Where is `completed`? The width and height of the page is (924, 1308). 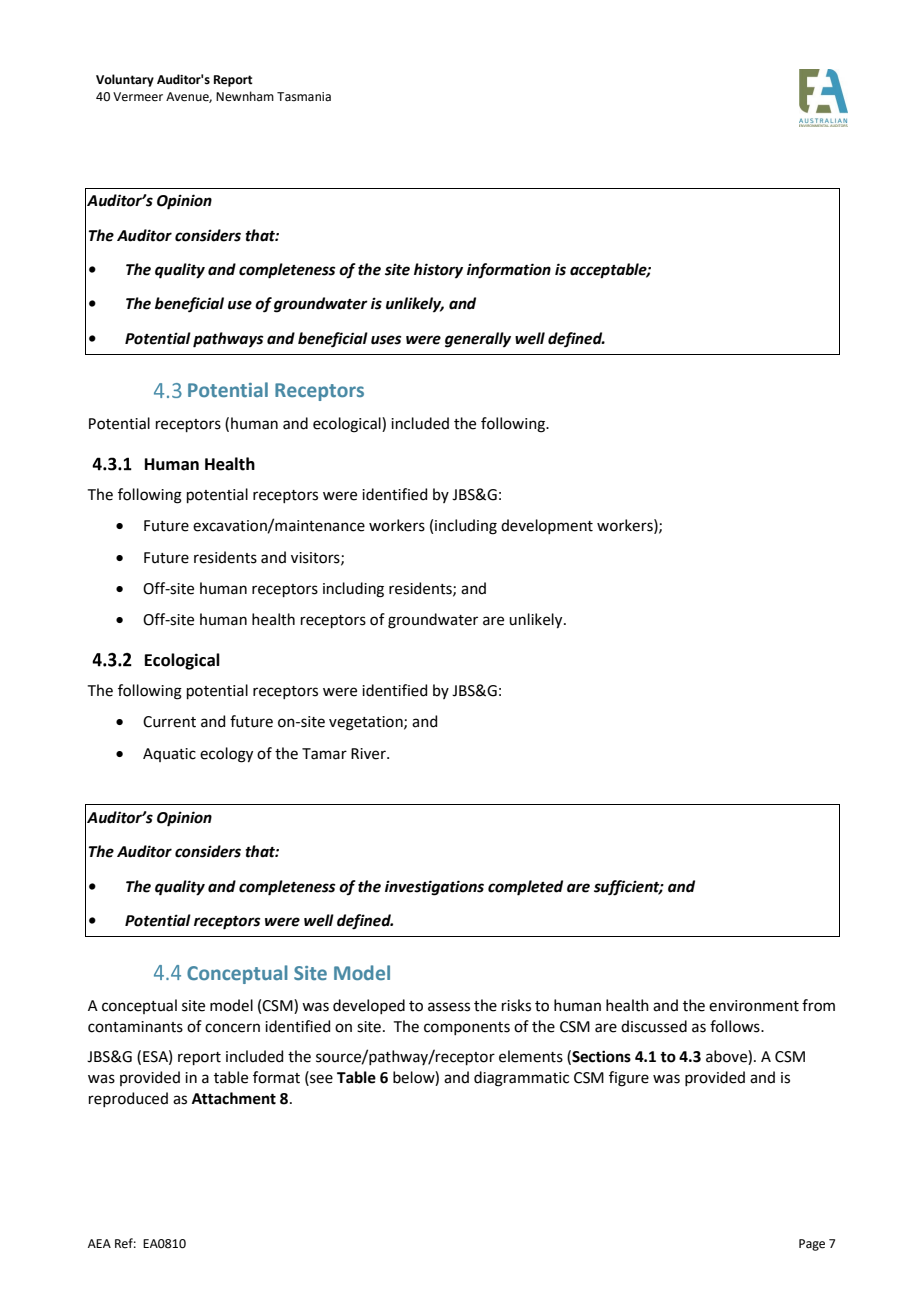 completed is located at coordinates (525, 888).
